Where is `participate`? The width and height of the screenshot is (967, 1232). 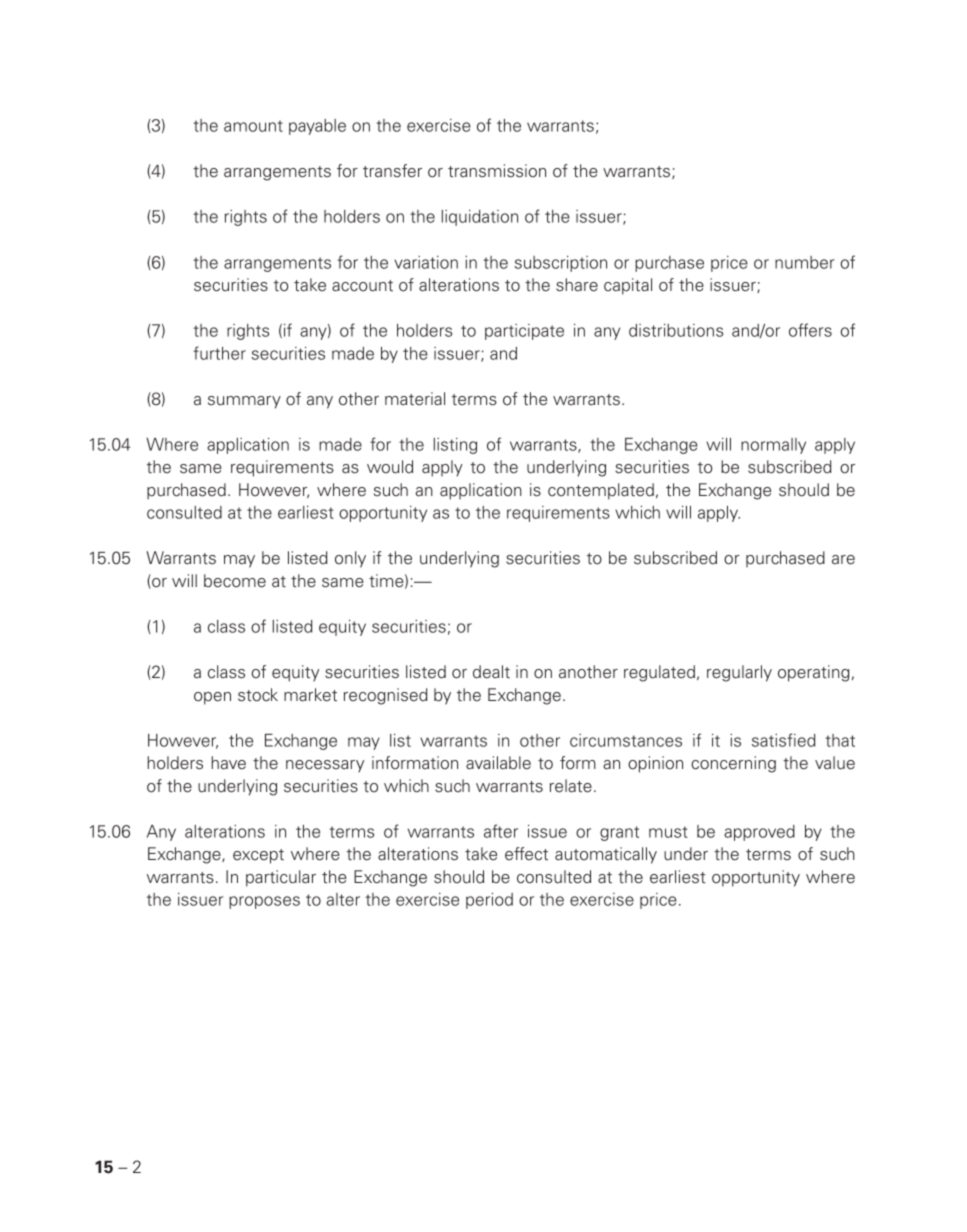
participate is located at coordinates (524, 332).
